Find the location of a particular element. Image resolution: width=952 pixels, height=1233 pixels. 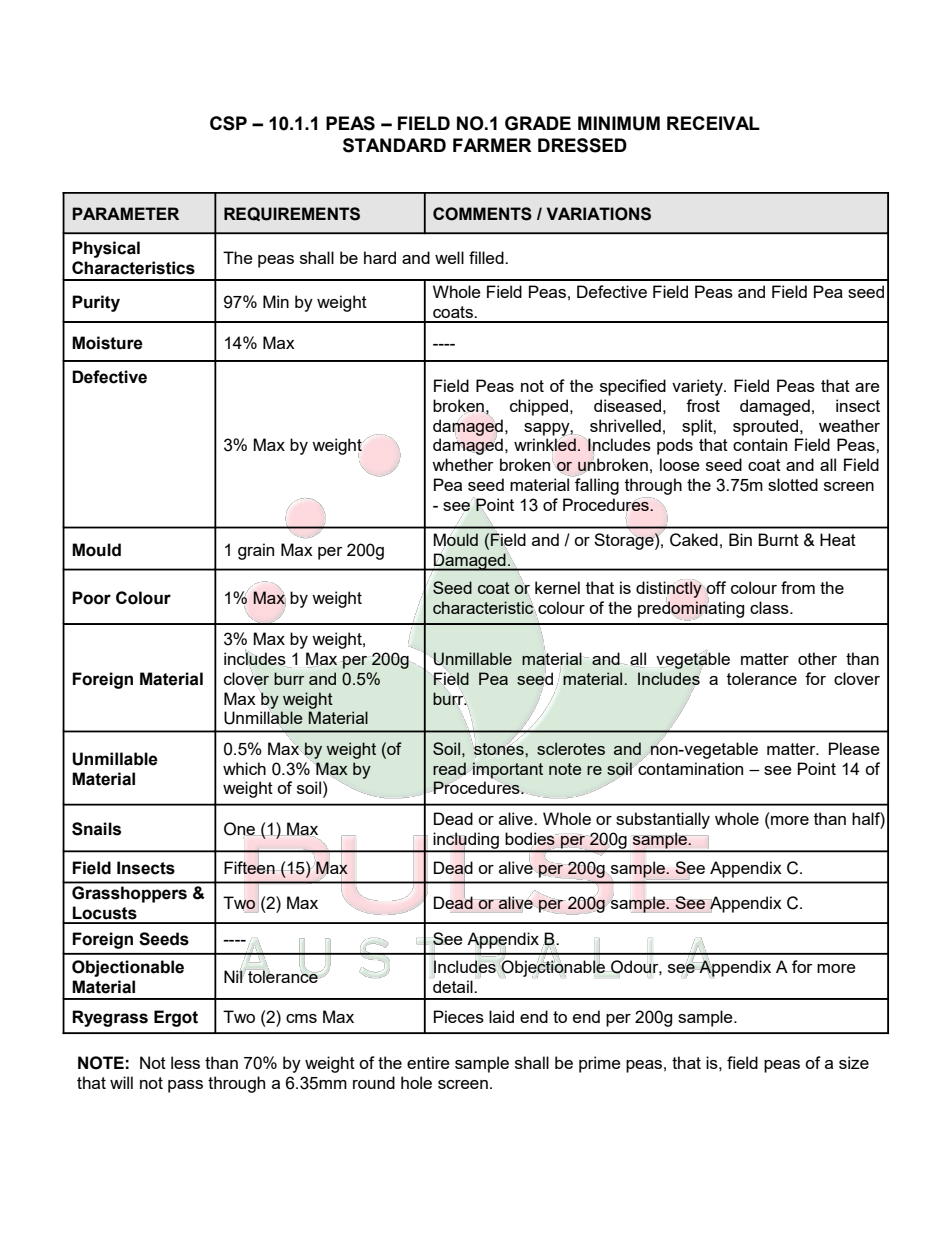

MINIMUM is located at coordinates (619, 123).
